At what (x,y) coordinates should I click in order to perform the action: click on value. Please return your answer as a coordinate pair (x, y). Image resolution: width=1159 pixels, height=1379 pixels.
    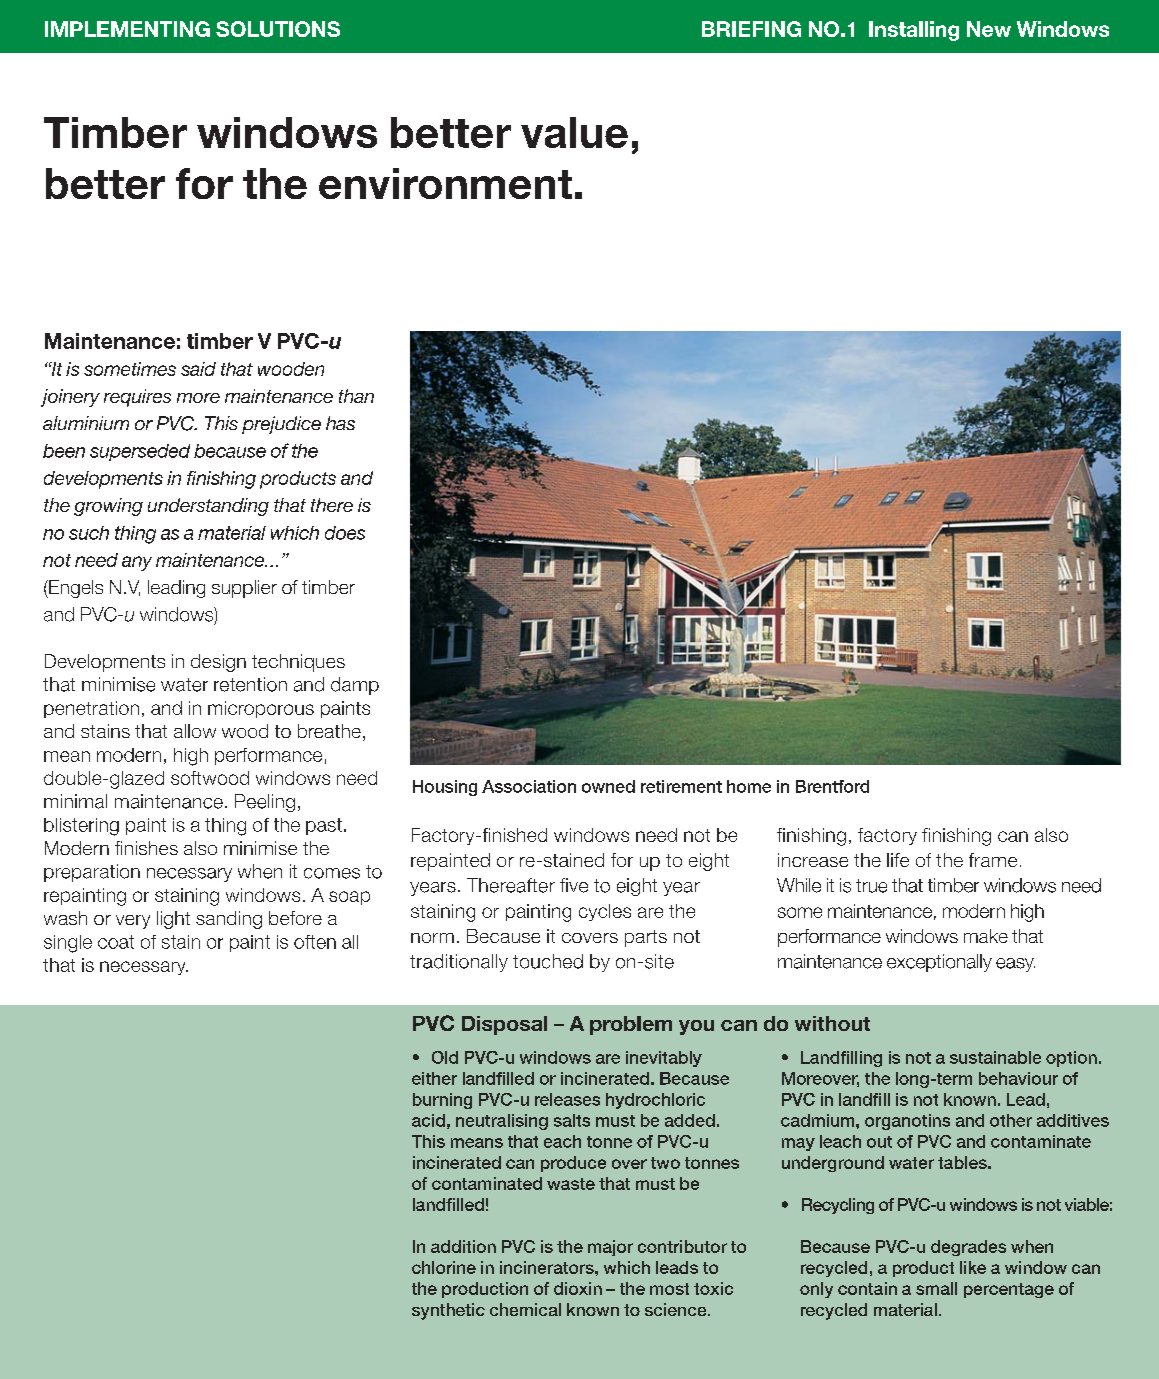
    Looking at the image, I should click on (574, 132).
